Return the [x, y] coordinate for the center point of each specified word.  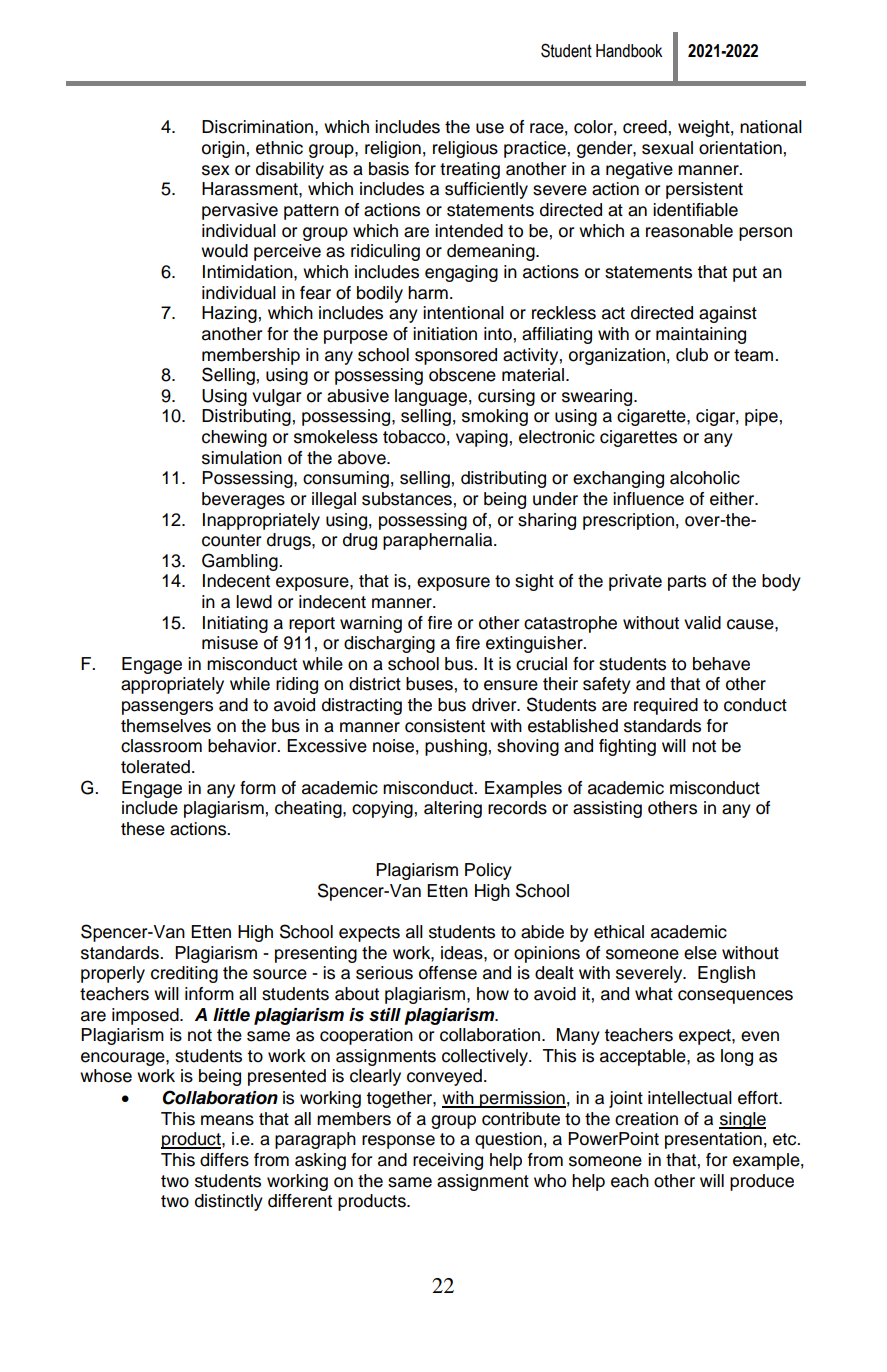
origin [224, 149]
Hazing [230, 314]
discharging [389, 644]
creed [646, 127]
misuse [230, 643]
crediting [184, 974]
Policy [488, 871]
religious [465, 149]
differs [224, 1160]
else [700, 953]
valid [702, 623]
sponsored [456, 356]
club [692, 355]
